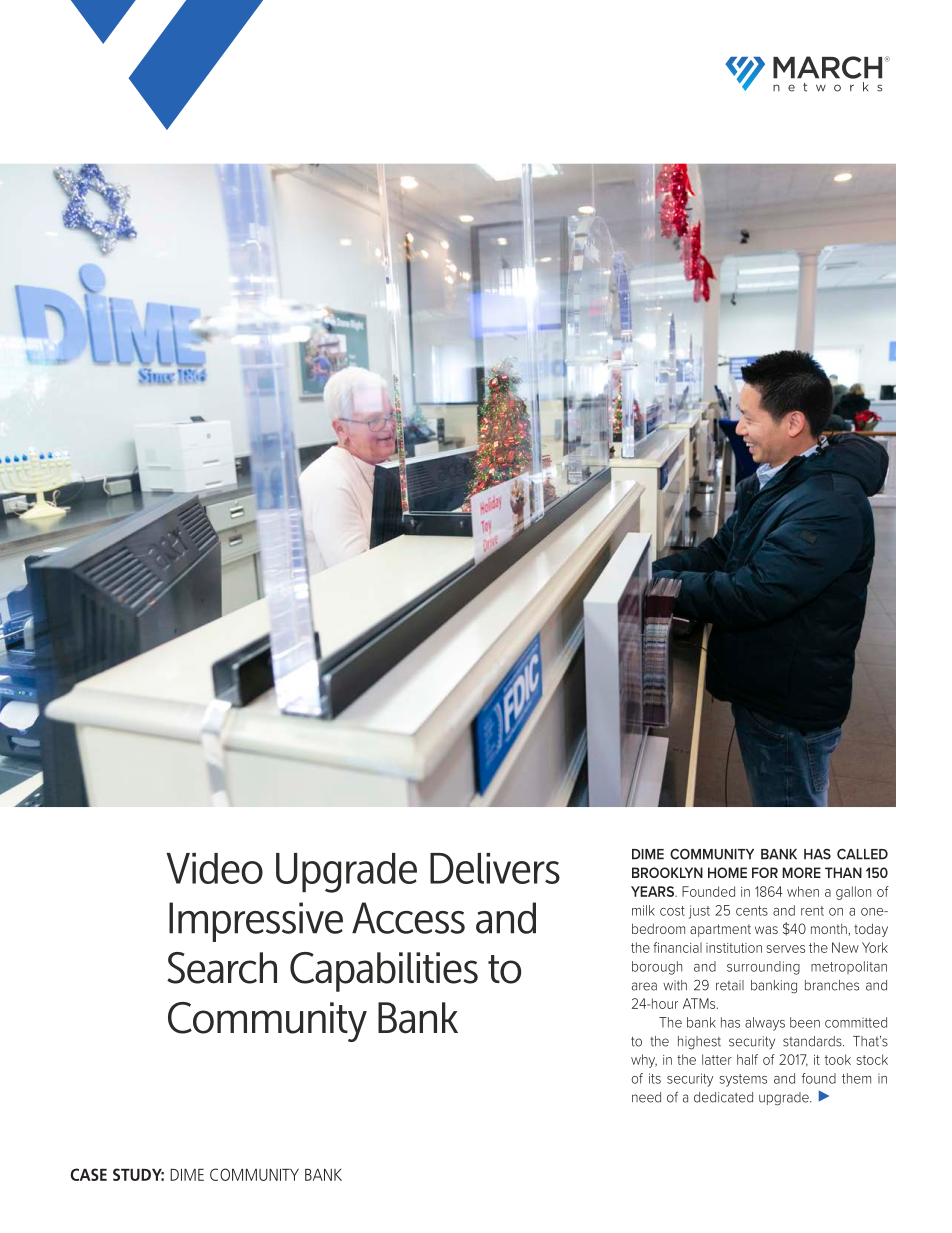  I want to click on Delivers, so click(495, 868).
